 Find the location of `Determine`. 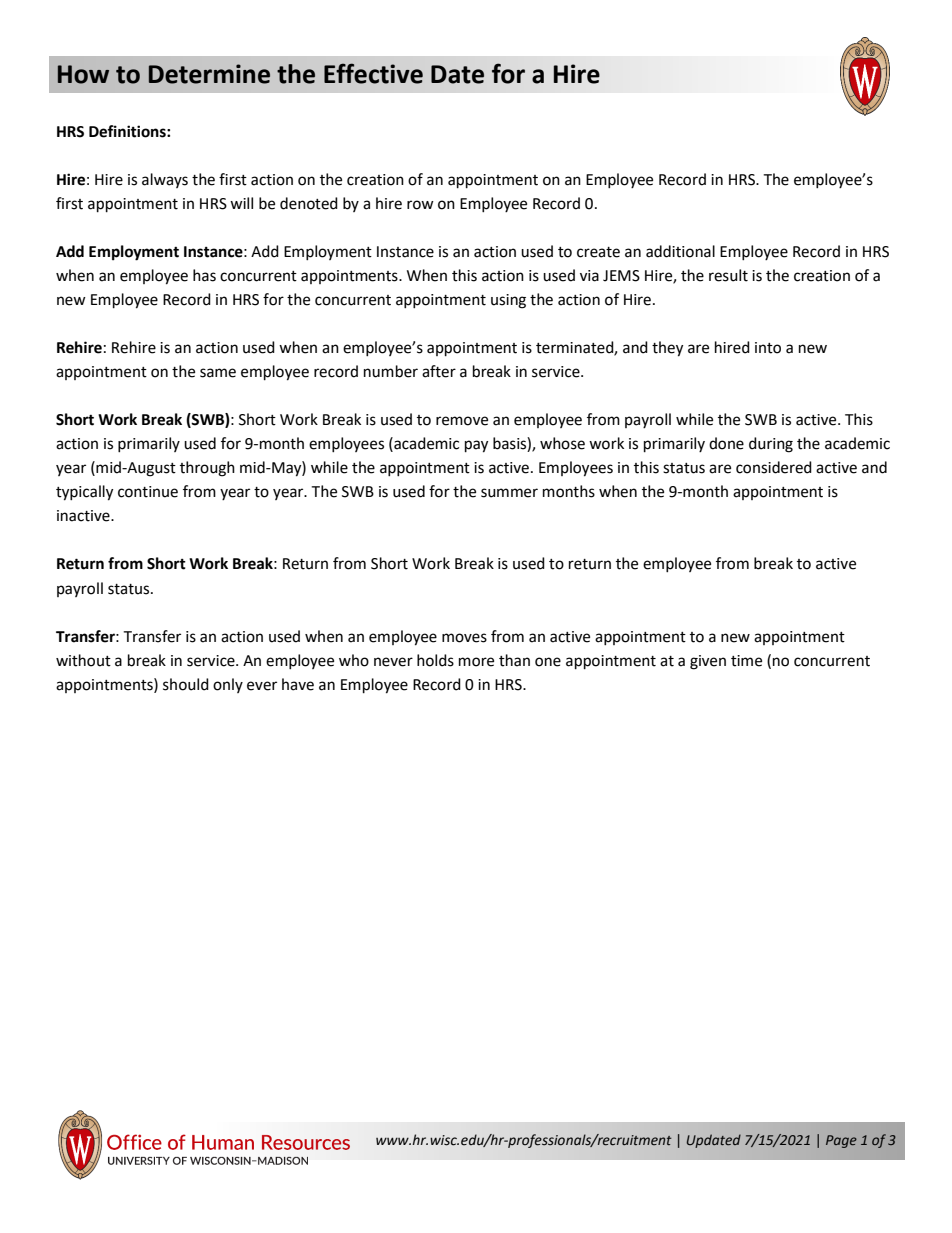

Determine is located at coordinates (209, 74).
